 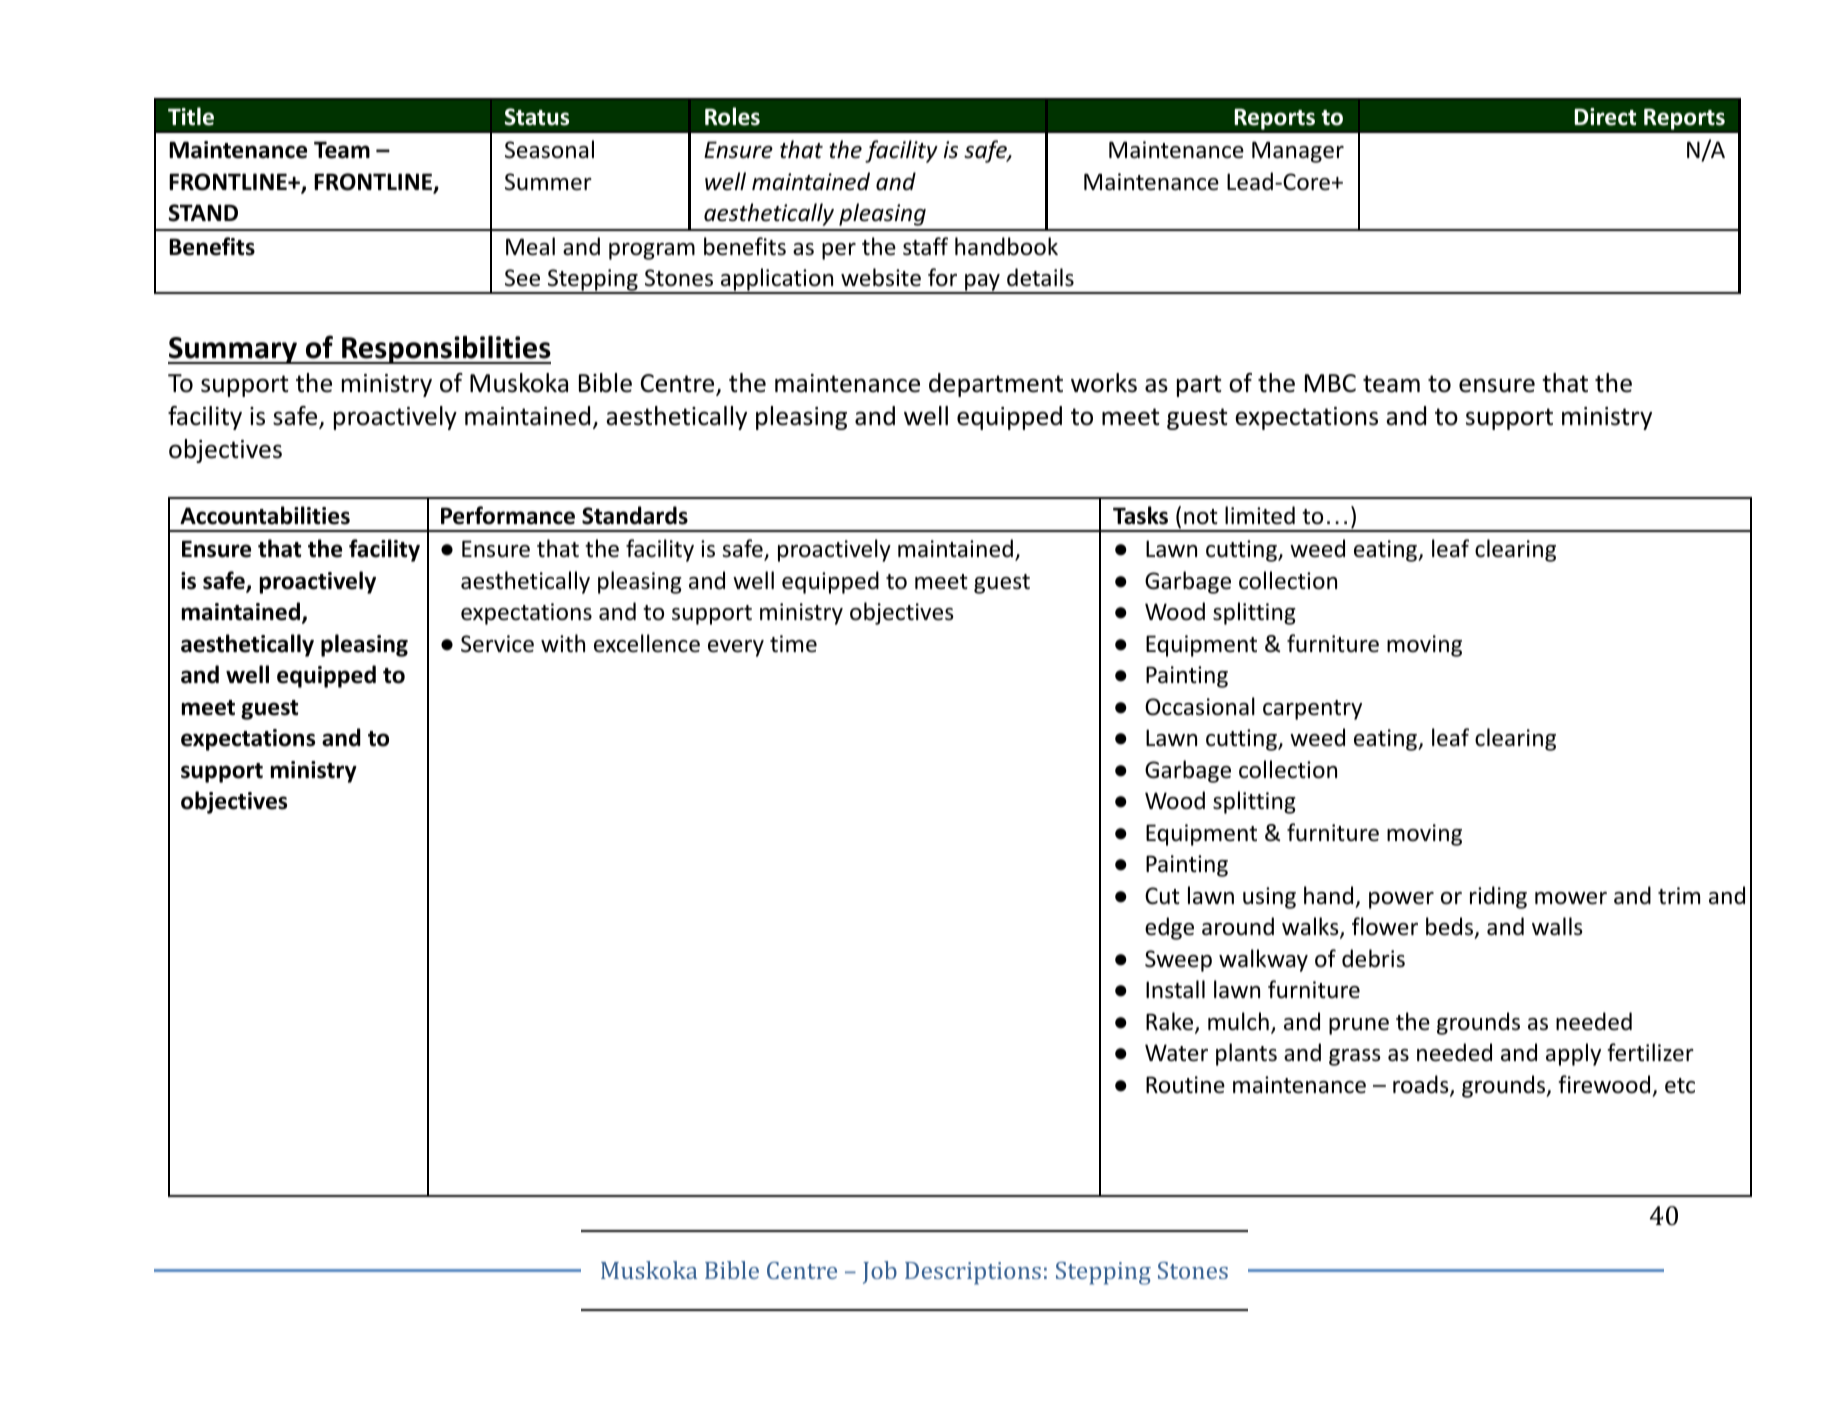 I want to click on Responsibilities, so click(x=445, y=350).
